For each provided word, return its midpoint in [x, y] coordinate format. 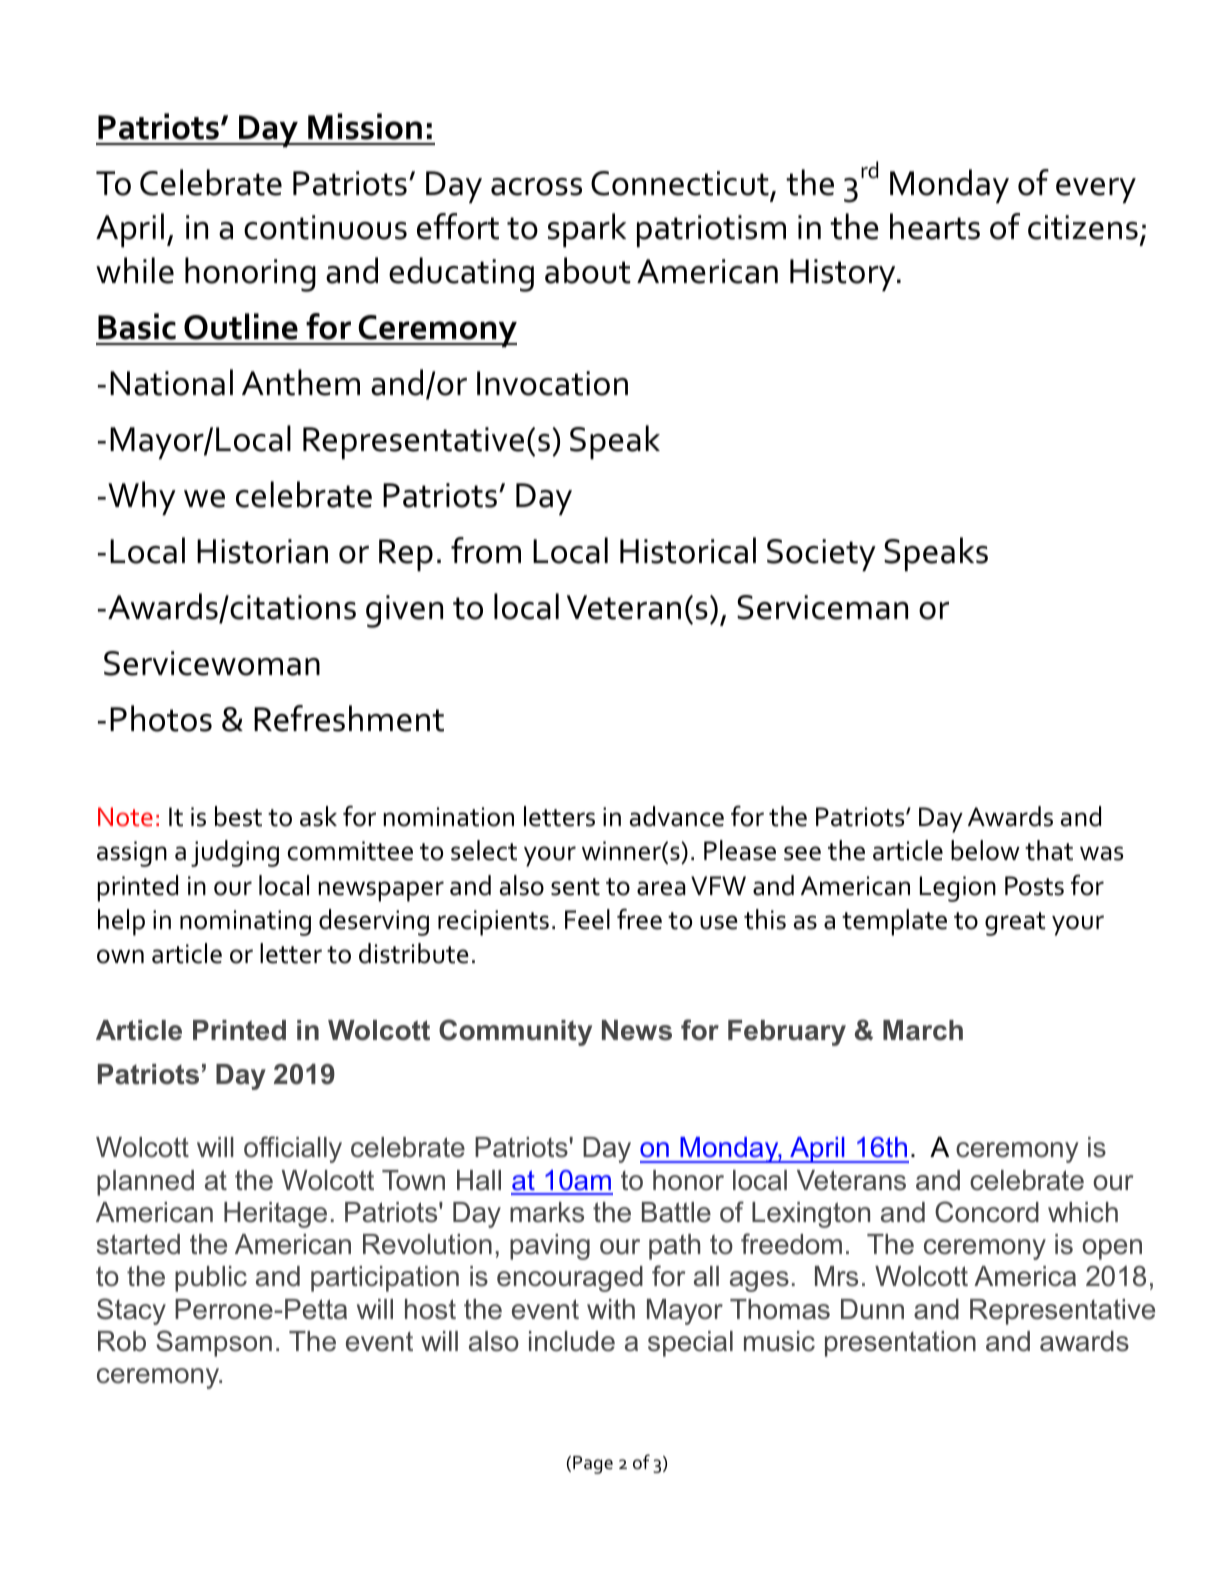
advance [677, 816]
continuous [325, 227]
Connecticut [680, 183]
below [985, 850]
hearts [935, 226]
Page [593, 1465]
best [238, 816]
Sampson [214, 1343]
